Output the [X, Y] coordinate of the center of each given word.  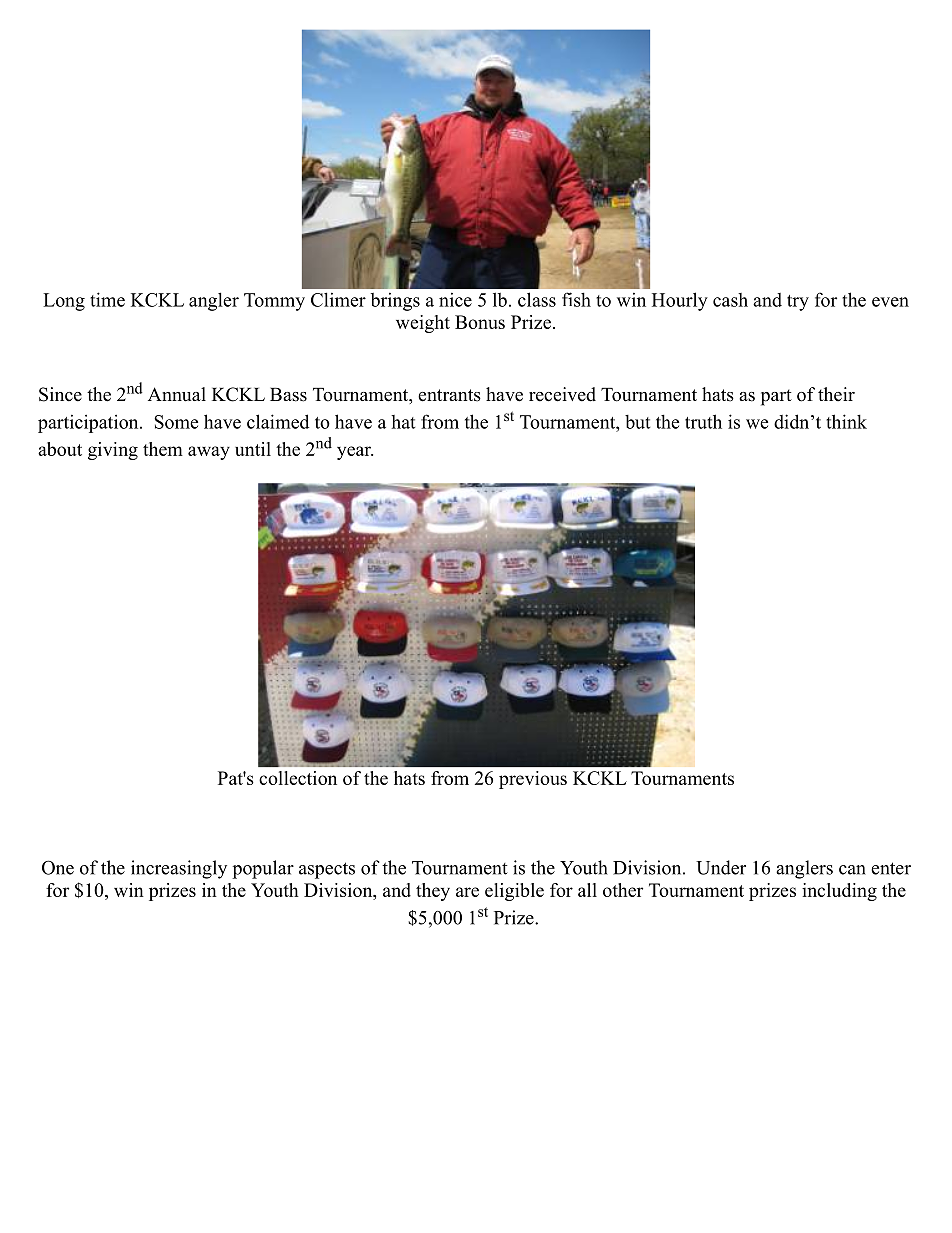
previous [533, 780]
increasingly [179, 869]
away [209, 453]
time [107, 299]
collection [298, 778]
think [846, 421]
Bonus [480, 322]
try [798, 303]
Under [721, 867]
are [467, 892]
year [355, 453]
